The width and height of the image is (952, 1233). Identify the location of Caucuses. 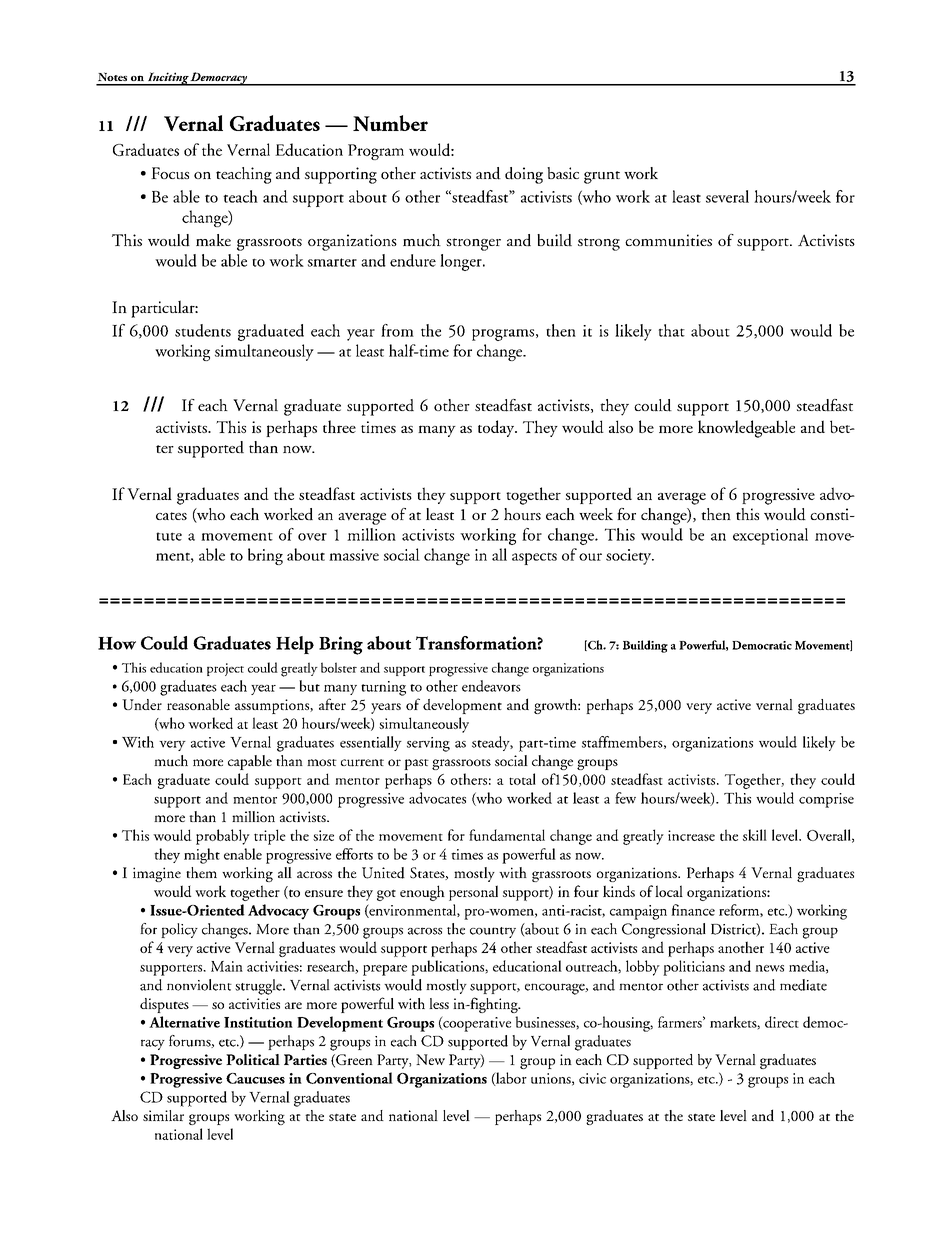
(255, 1078).
